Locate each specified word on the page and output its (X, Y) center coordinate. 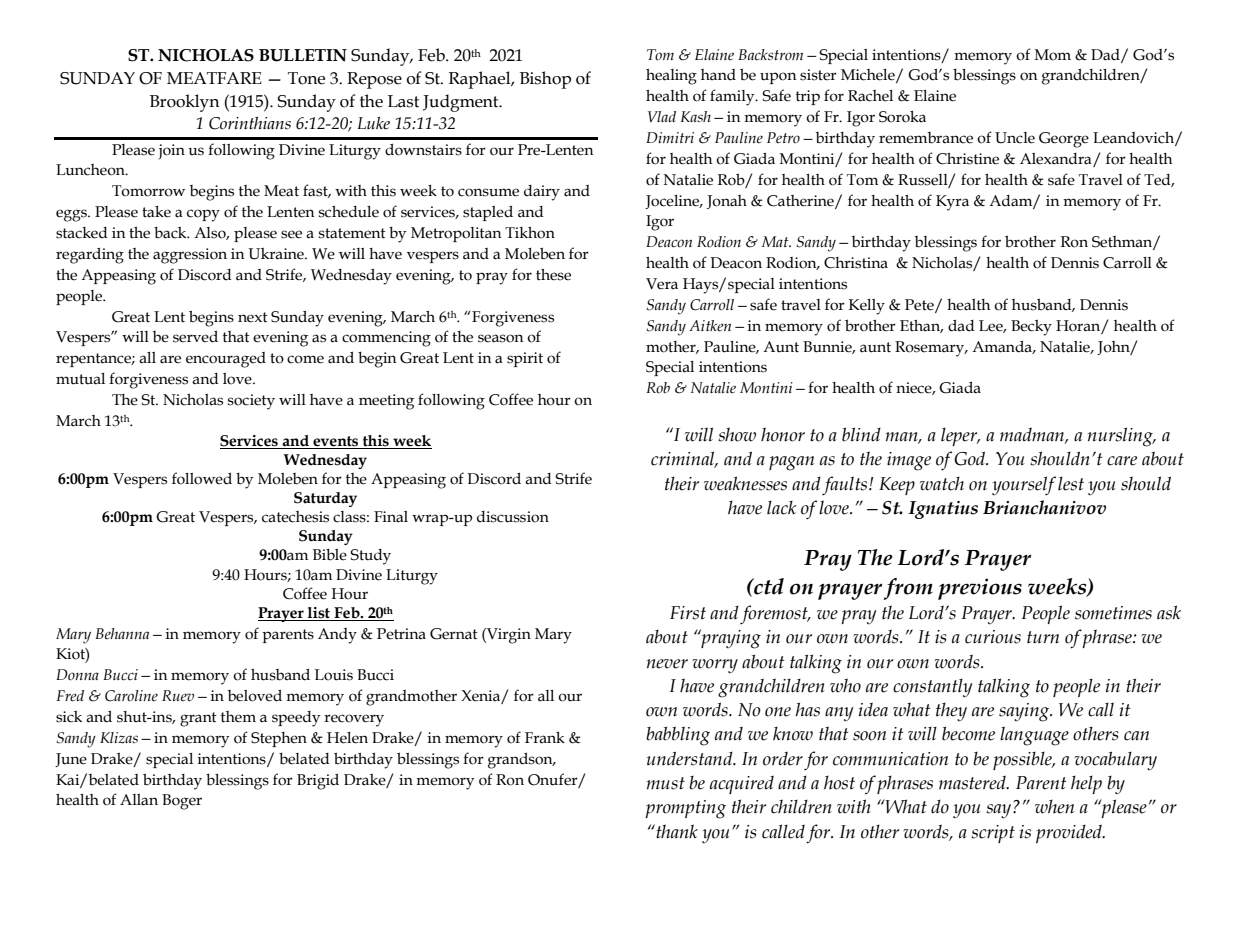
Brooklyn (185, 103)
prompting (685, 809)
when (1054, 806)
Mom (1053, 55)
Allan (139, 800)
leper (960, 436)
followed (202, 478)
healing (671, 77)
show (737, 434)
